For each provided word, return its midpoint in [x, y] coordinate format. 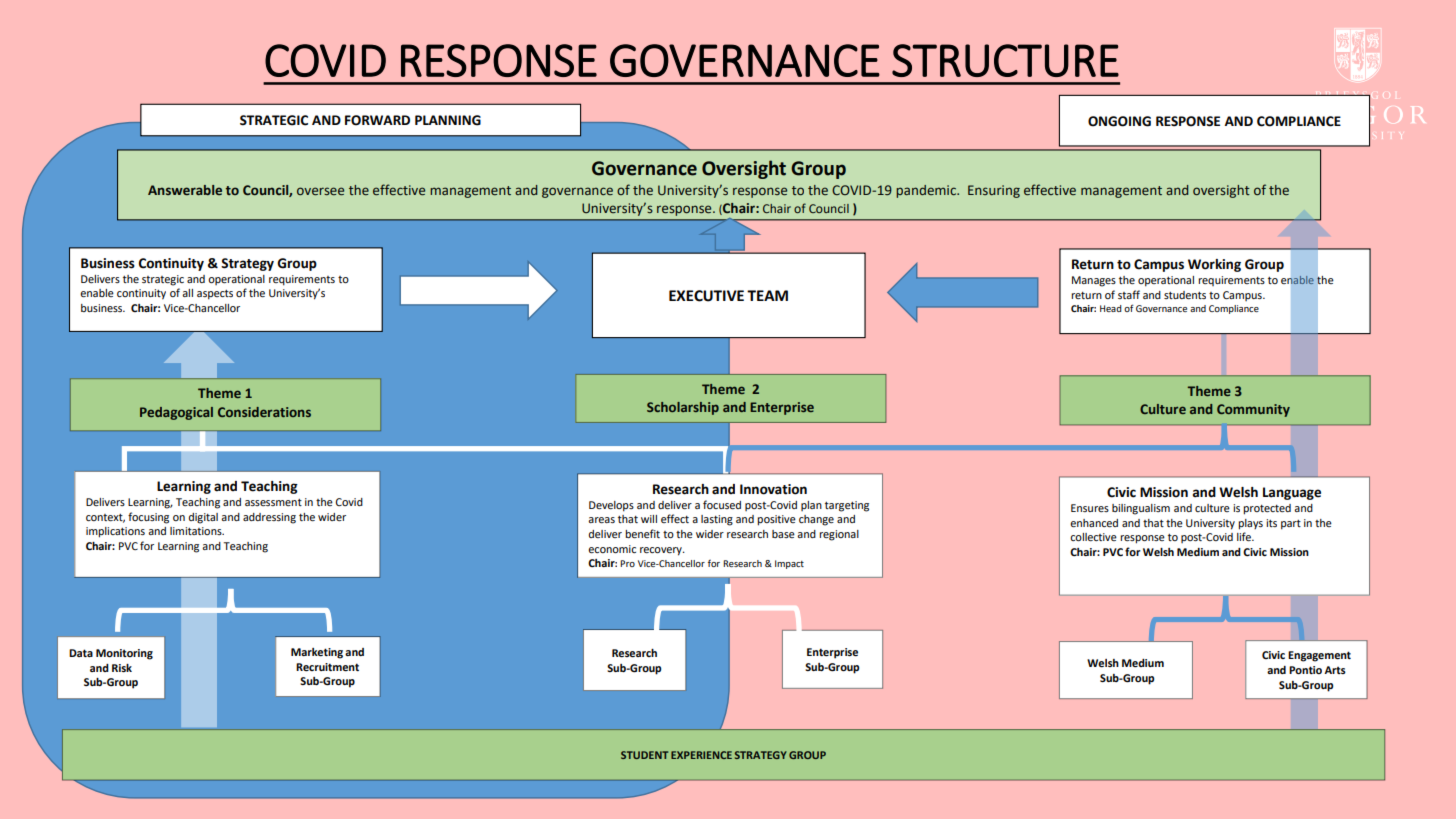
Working [1214, 265]
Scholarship [683, 408]
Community [1253, 410]
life [1245, 536]
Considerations [264, 412]
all [187, 293]
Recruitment [327, 667]
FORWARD [377, 120]
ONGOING [1119, 121]
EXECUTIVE [706, 296]
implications [115, 532]
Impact [789, 564]
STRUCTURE [1005, 60]
